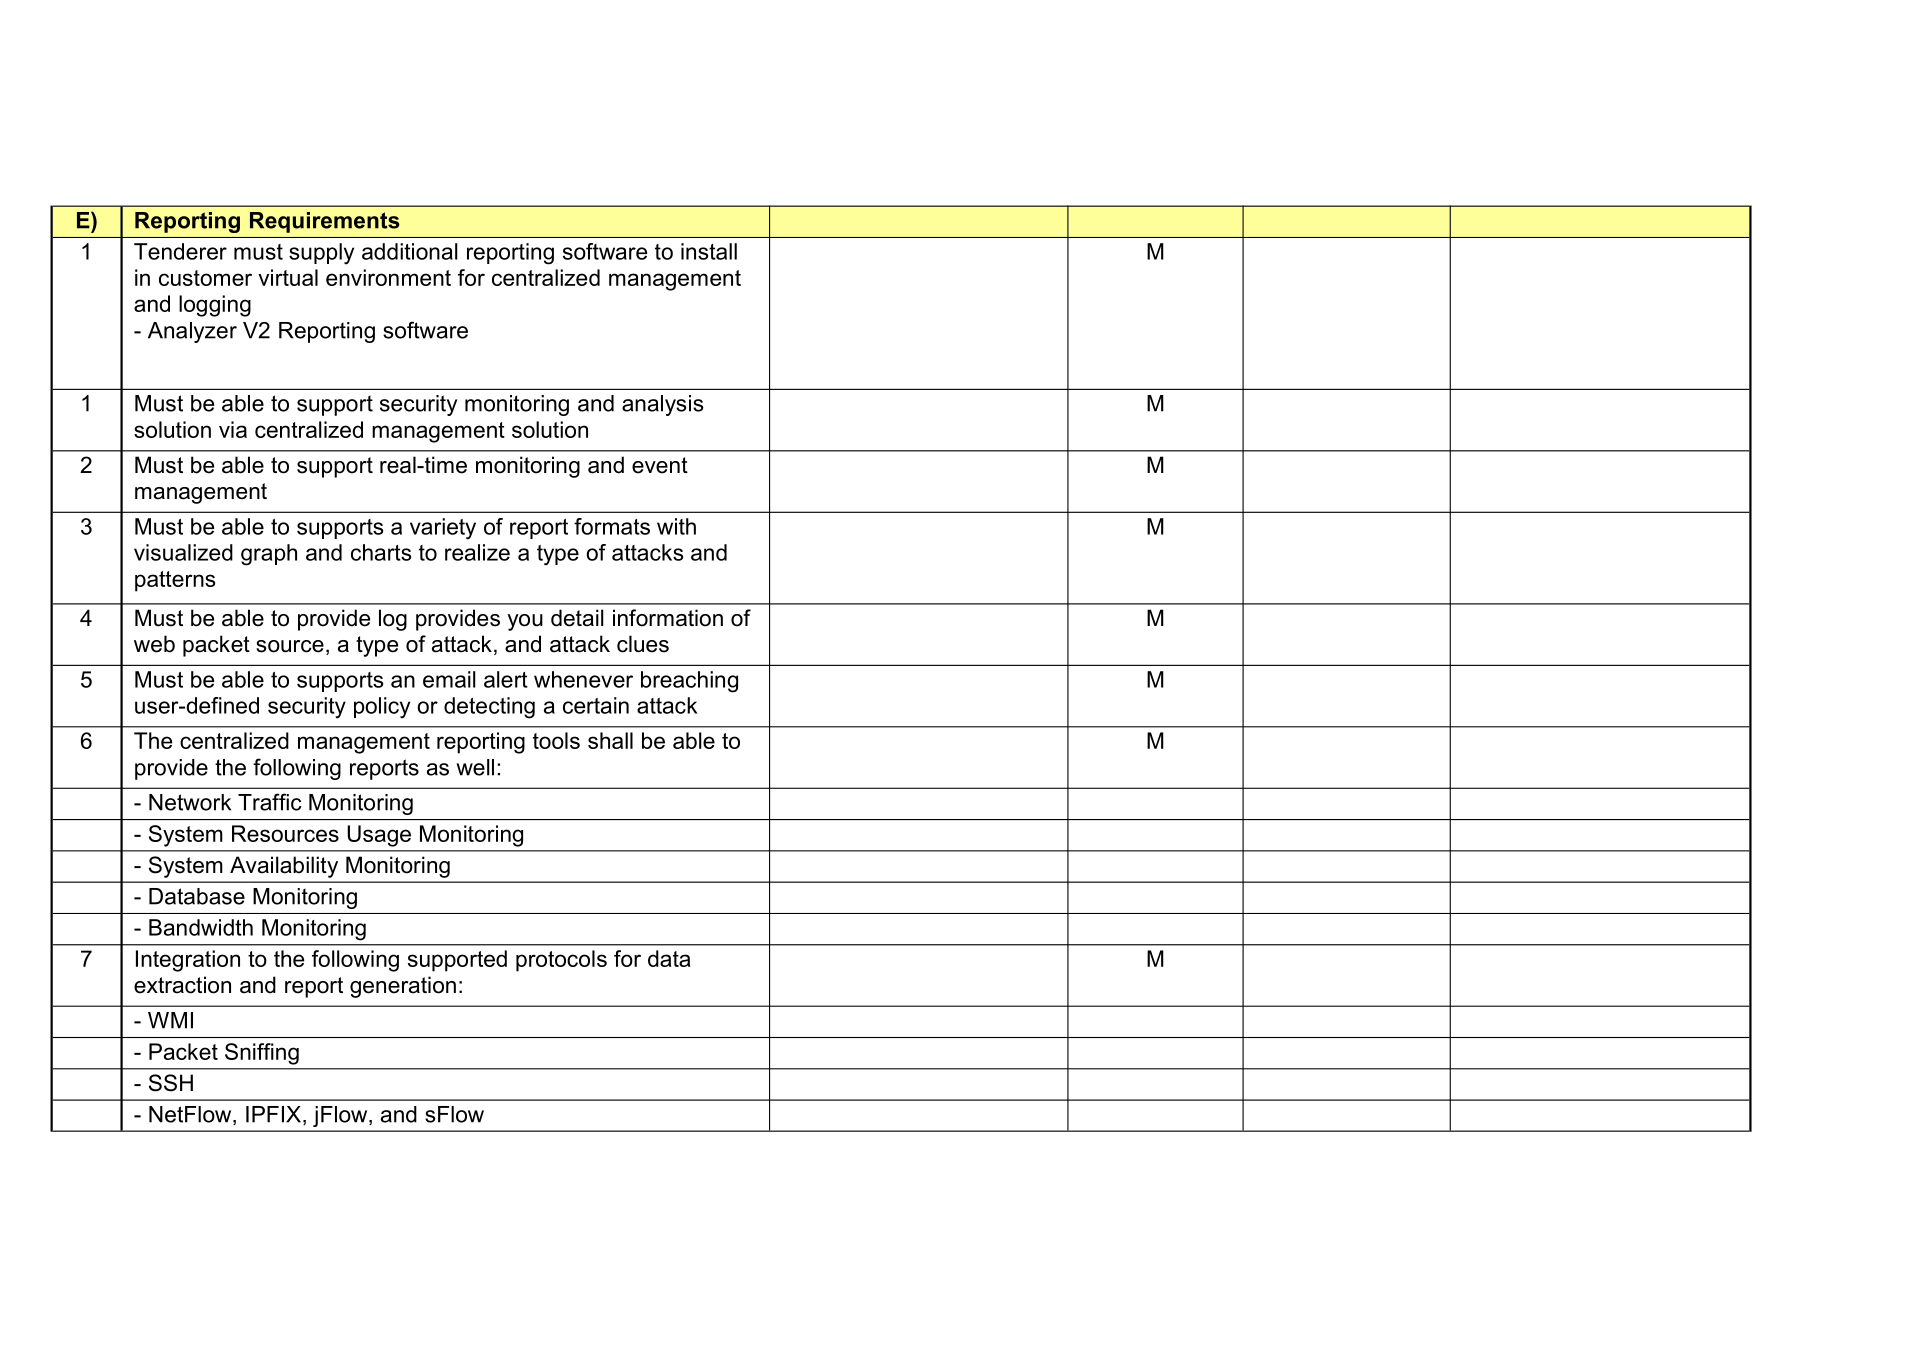  Describe the element at coordinates (410, 251) in the screenshot. I see `additional` at that location.
